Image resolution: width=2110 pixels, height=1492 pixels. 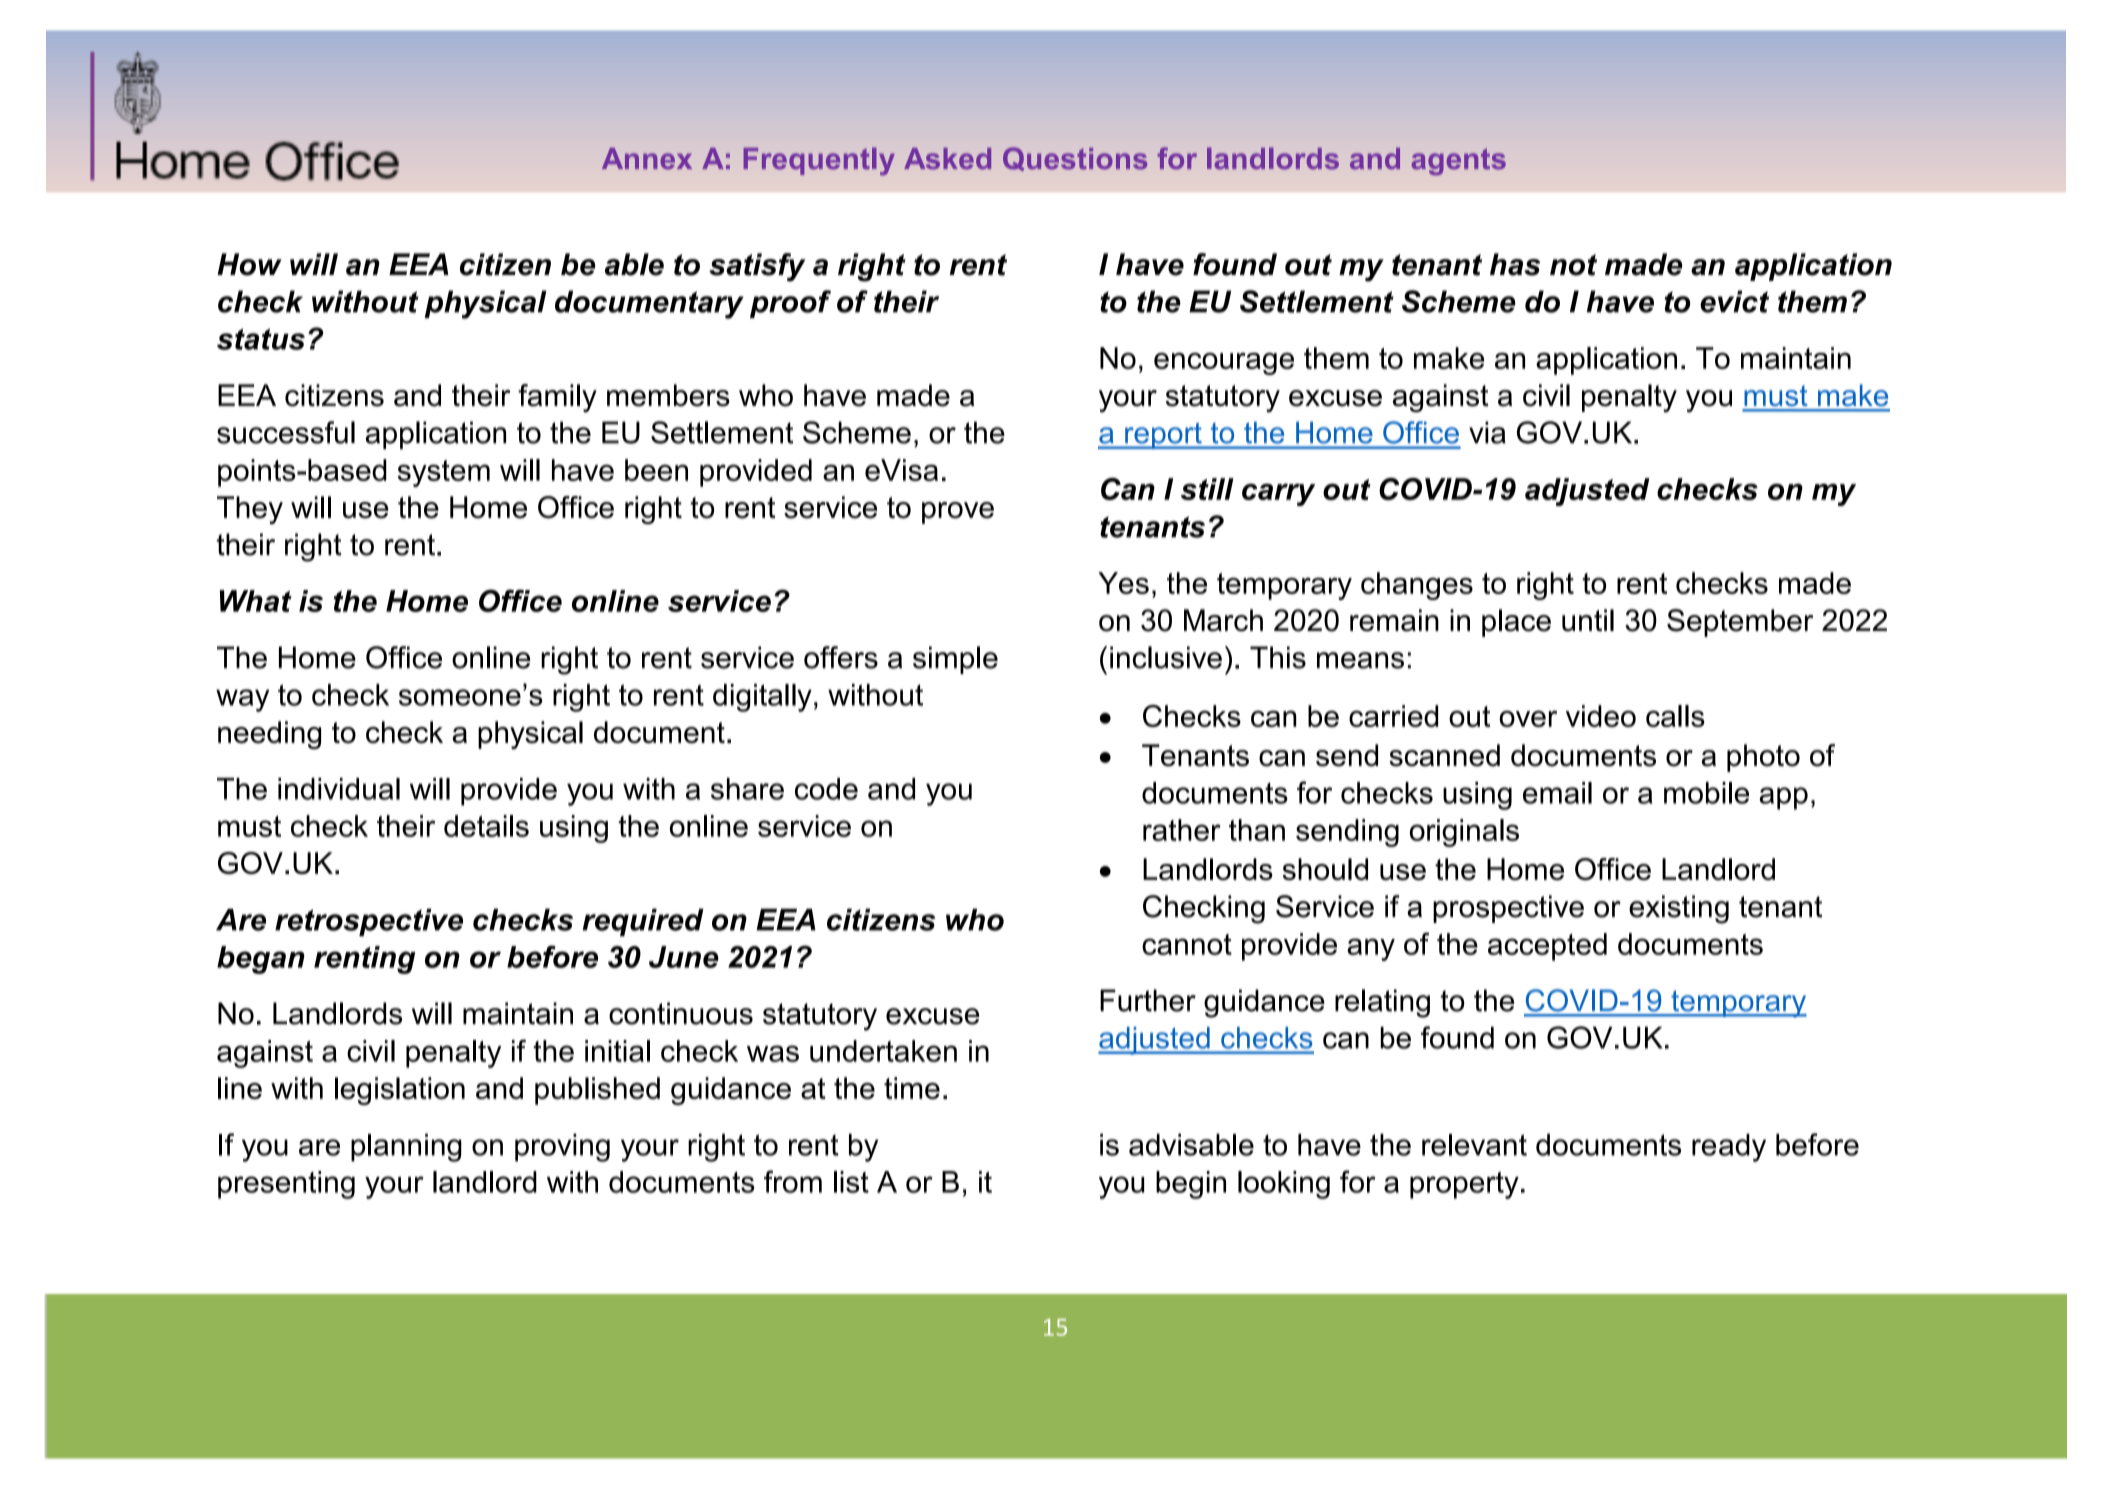 What do you see at coordinates (443, 473) in the screenshot?
I see `system` at bounding box center [443, 473].
